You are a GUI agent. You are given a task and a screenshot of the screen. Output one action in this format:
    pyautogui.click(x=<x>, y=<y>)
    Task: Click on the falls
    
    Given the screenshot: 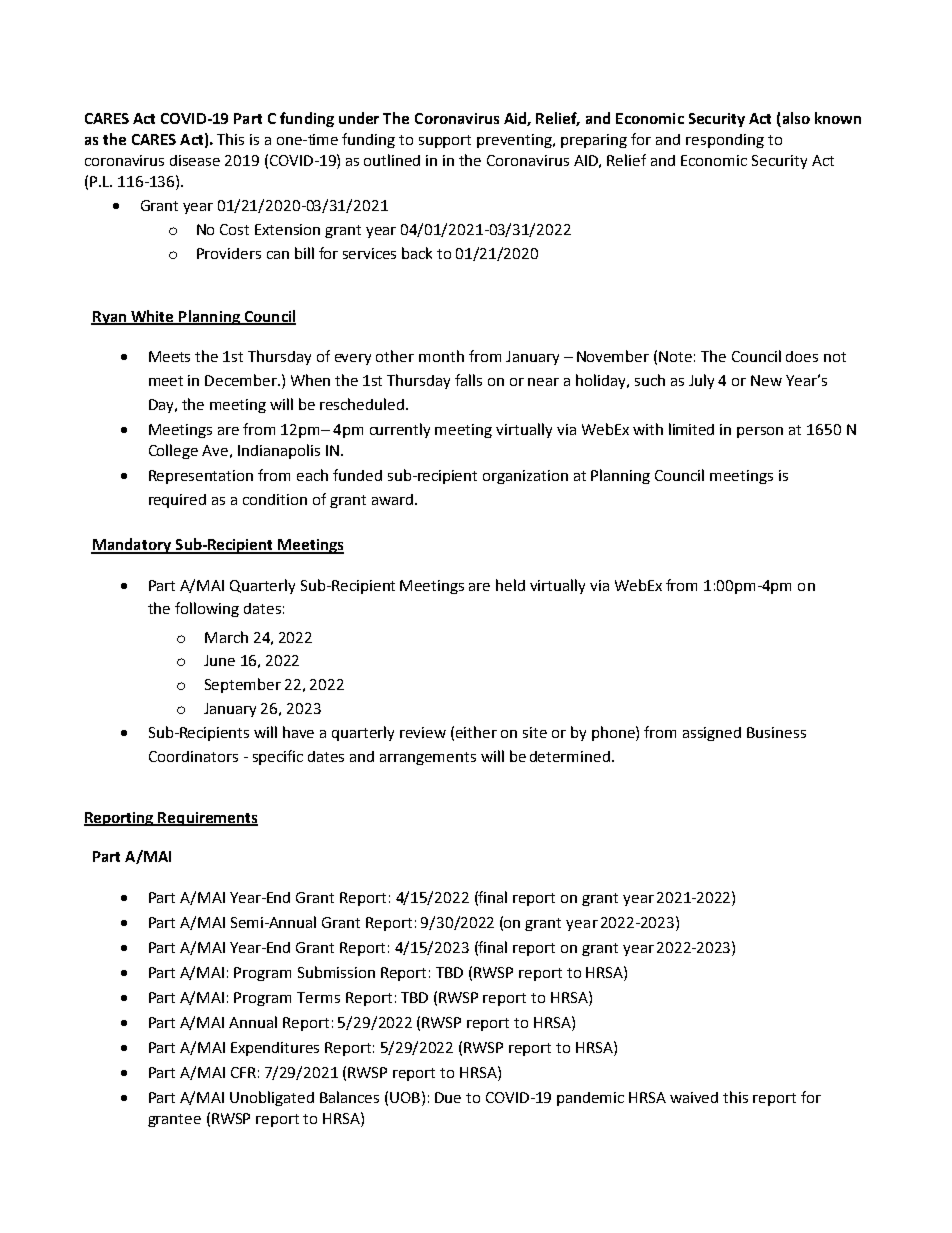 What is the action you would take?
    pyautogui.click(x=468, y=380)
